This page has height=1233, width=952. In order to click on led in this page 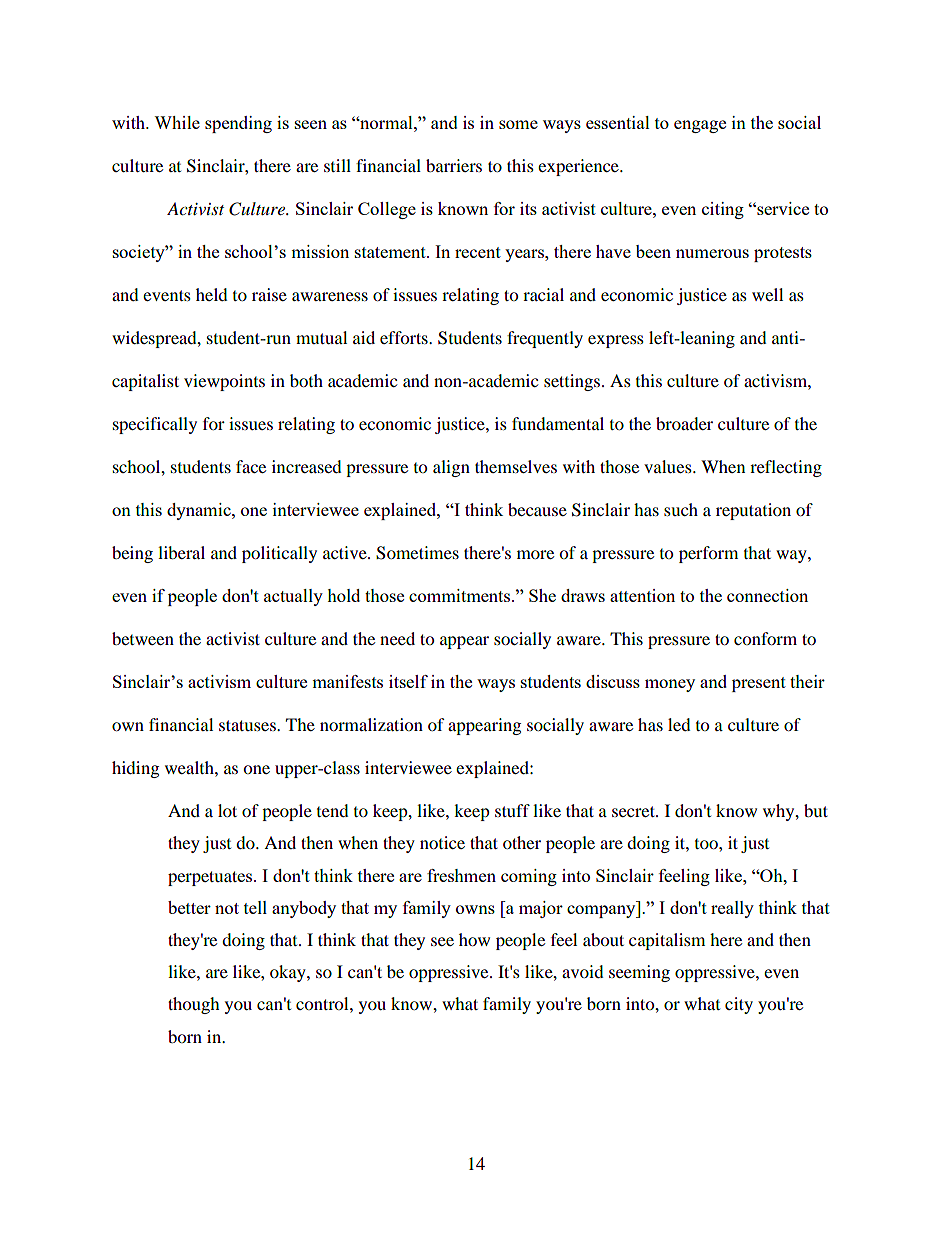, I will do `click(679, 724)`.
